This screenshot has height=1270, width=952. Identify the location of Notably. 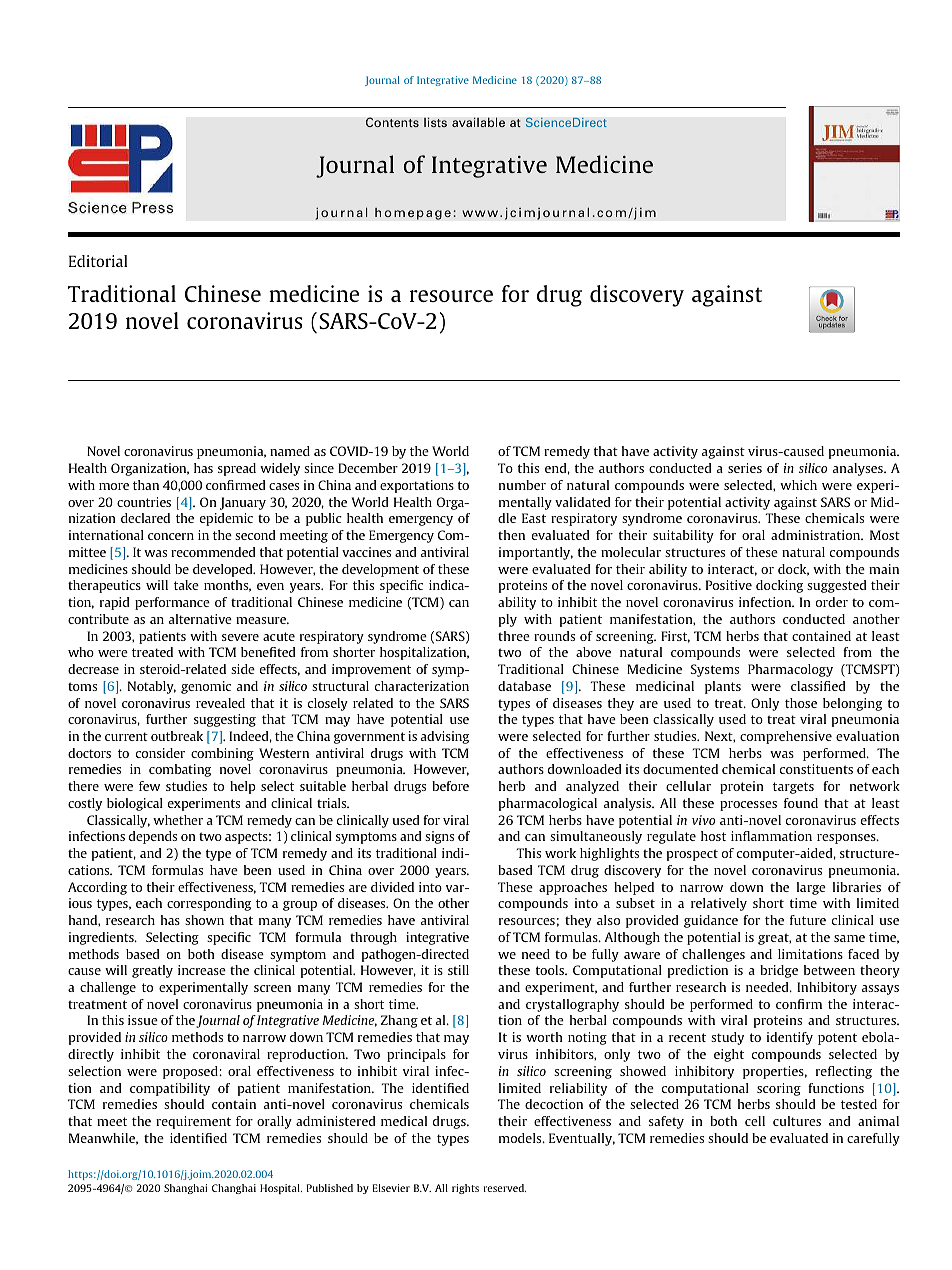
(152, 687).
